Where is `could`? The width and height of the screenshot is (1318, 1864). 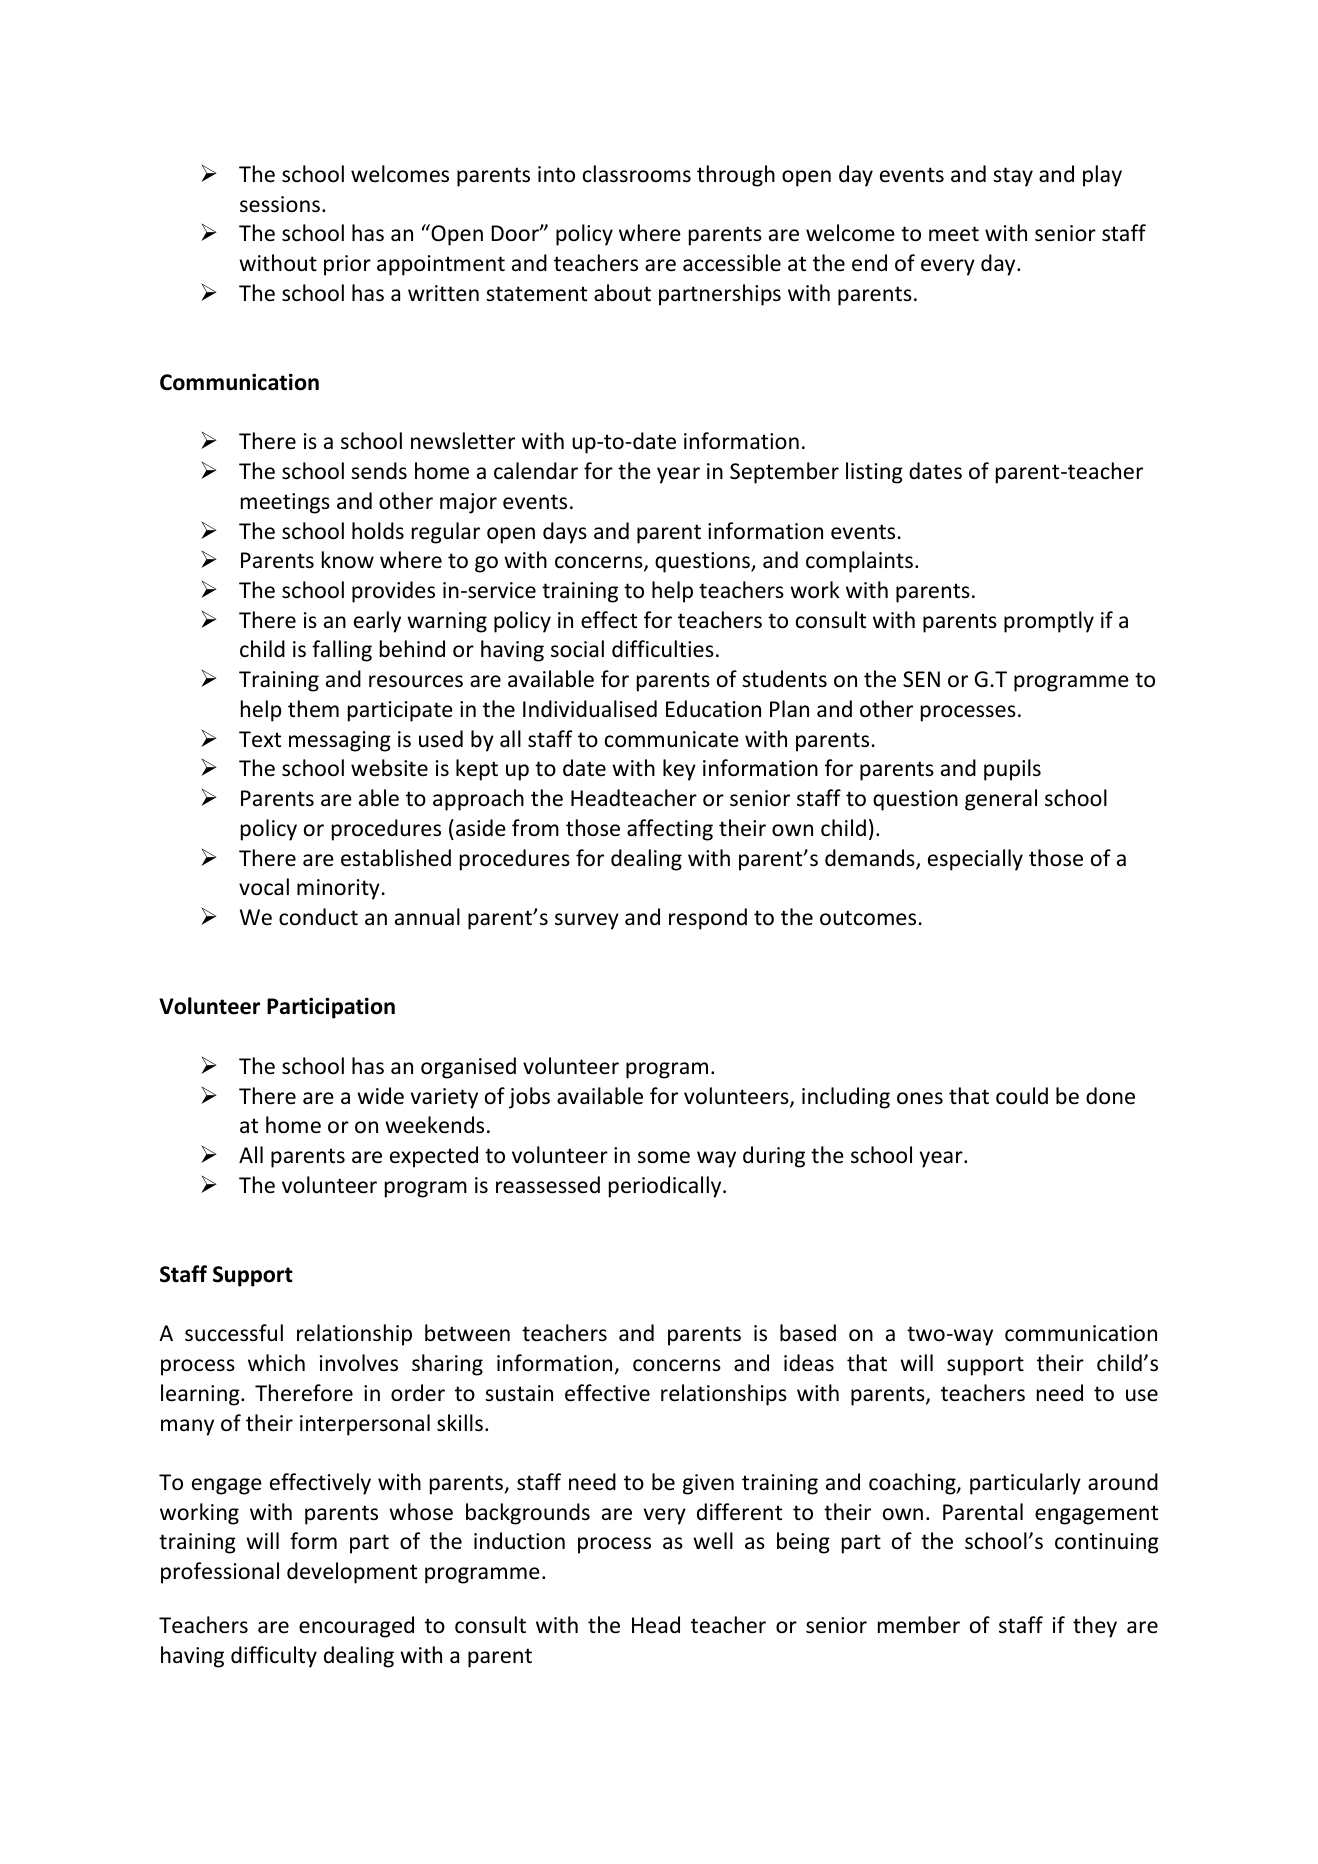 could is located at coordinates (1022, 1096).
